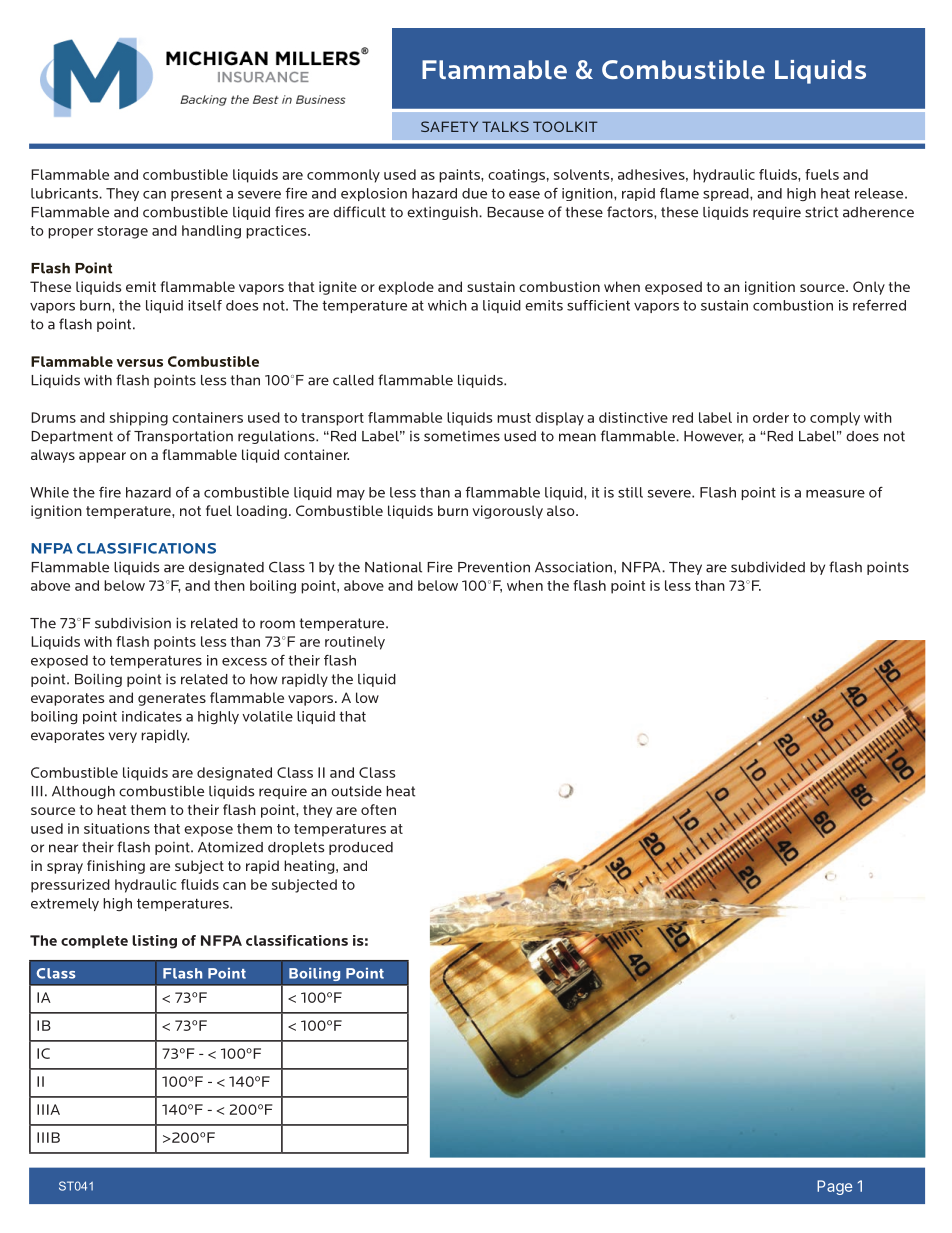 The image size is (952, 1233). What do you see at coordinates (768, 567) in the document?
I see `subdivided` at bounding box center [768, 567].
